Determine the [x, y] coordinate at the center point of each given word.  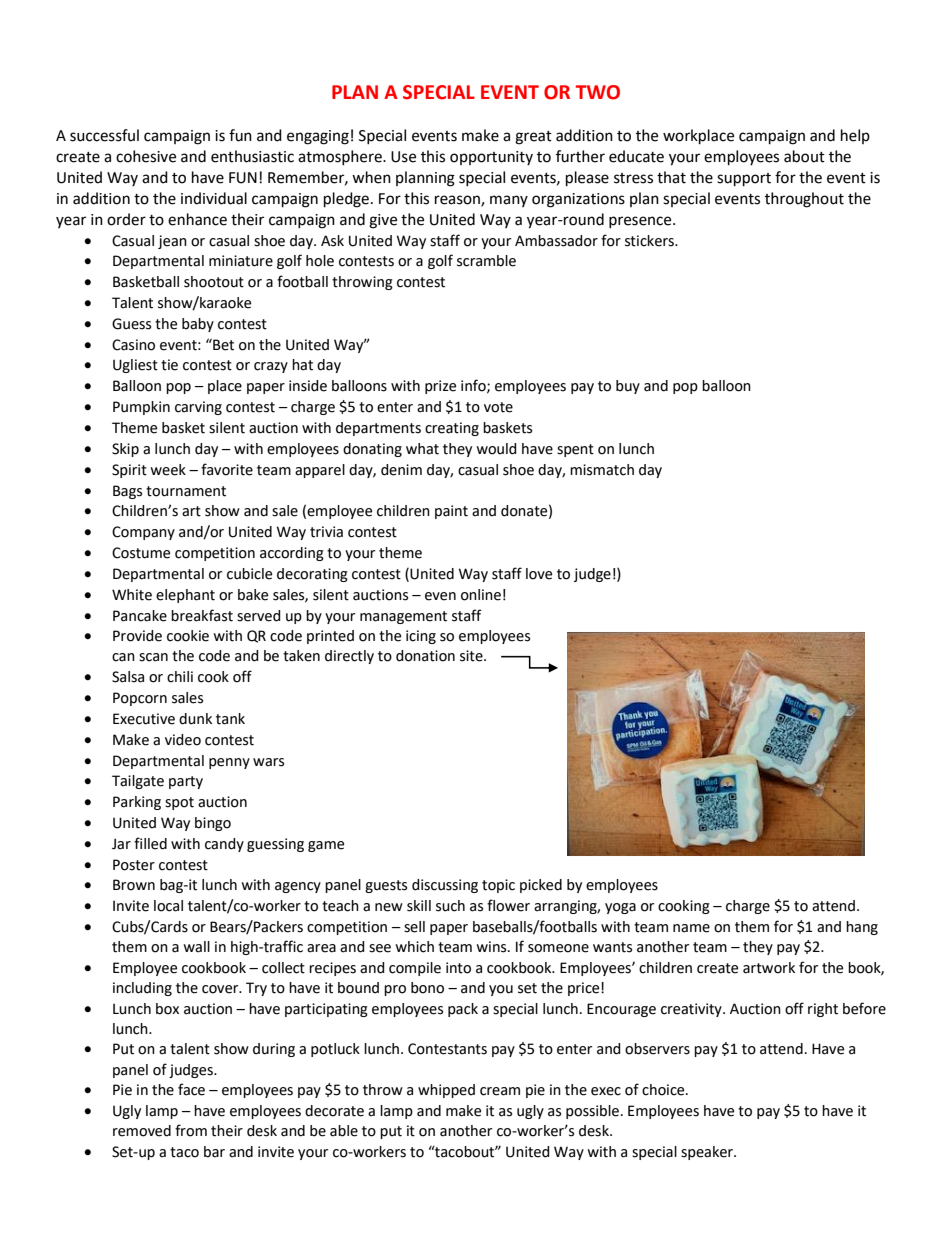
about [804, 156]
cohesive [146, 156]
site [472, 656]
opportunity [491, 158]
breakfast [202, 615]
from [191, 1130]
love [539, 574]
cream [500, 1091]
